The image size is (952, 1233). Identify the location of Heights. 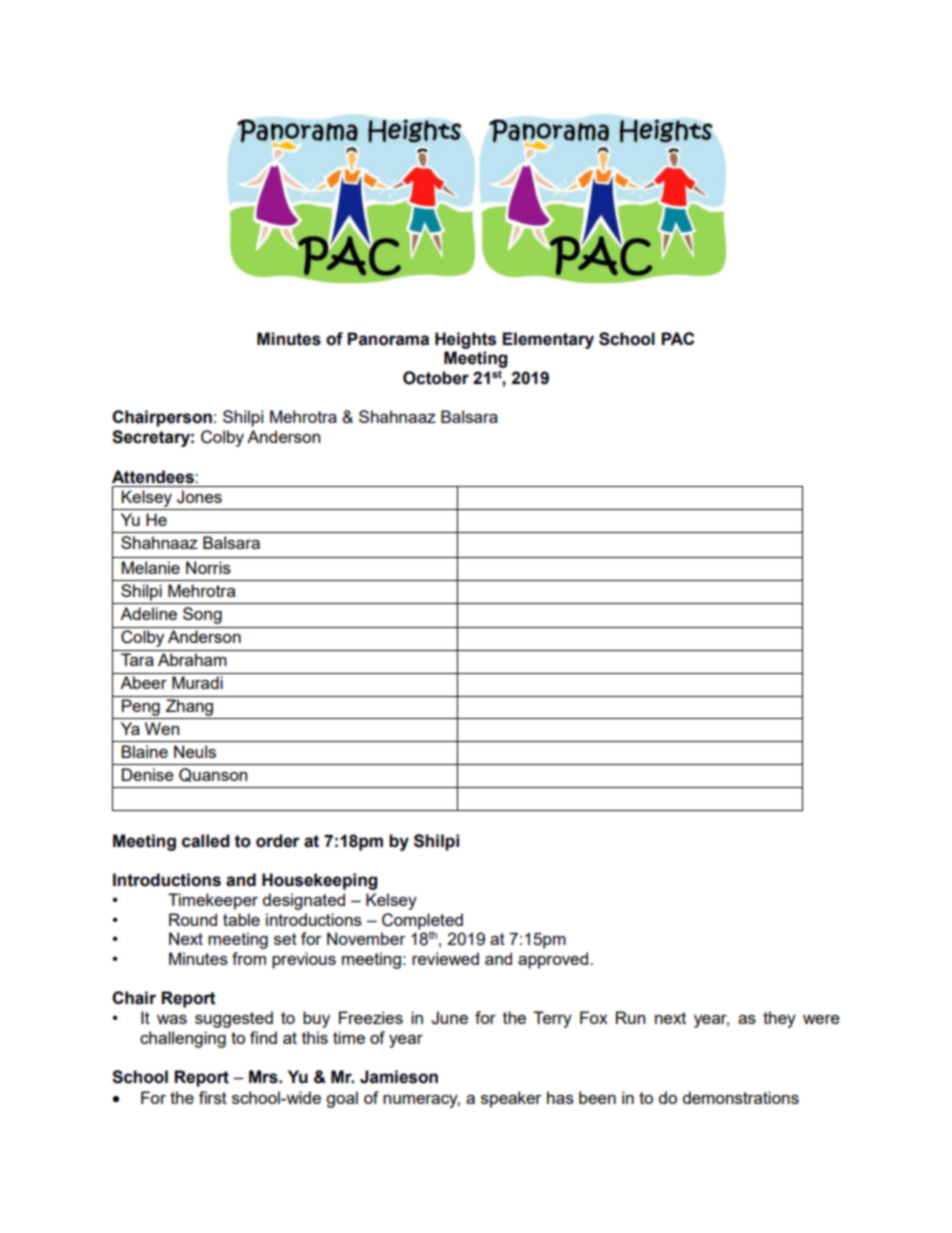
(465, 340).
